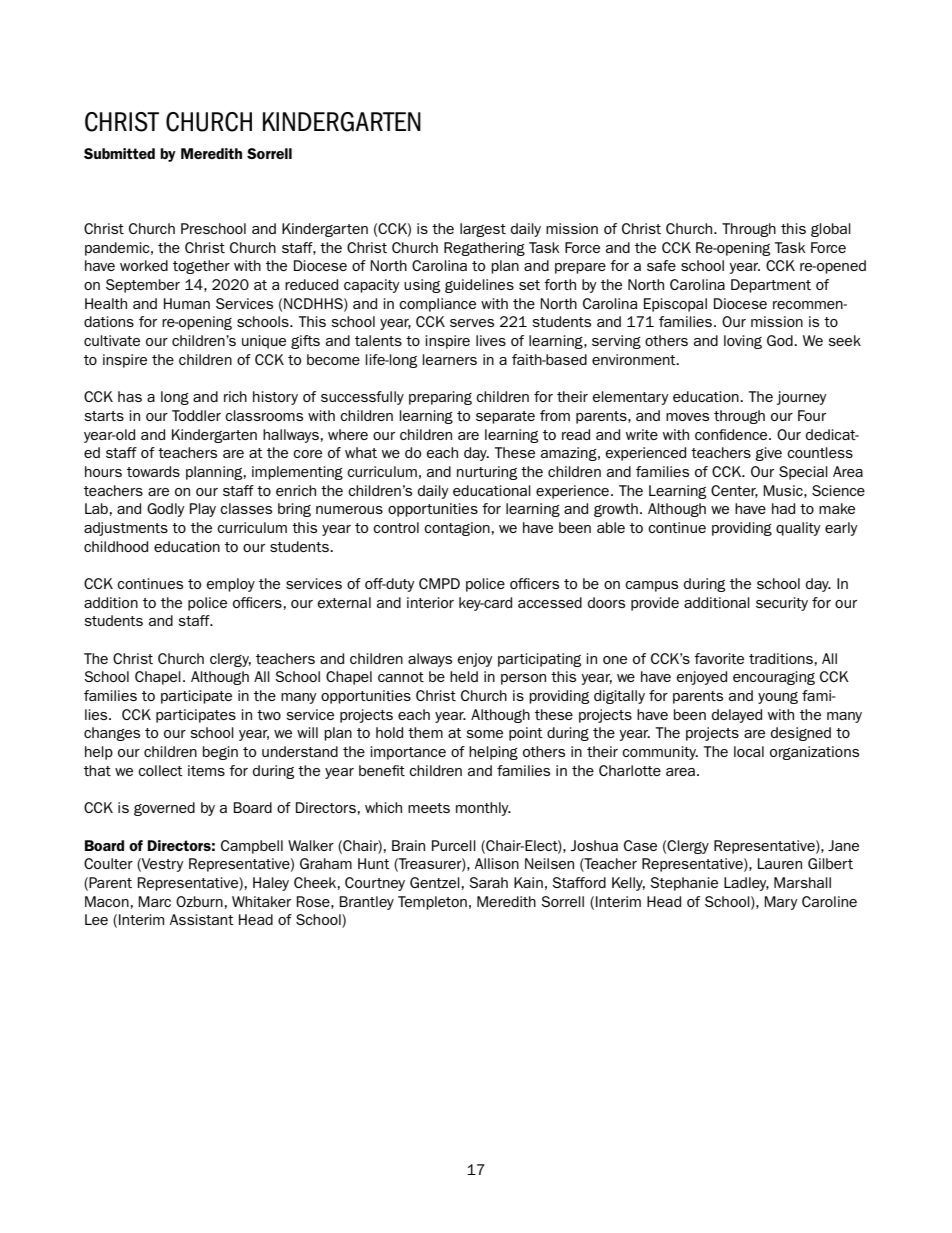  What do you see at coordinates (488, 882) in the page?
I see `Sarah` at bounding box center [488, 882].
